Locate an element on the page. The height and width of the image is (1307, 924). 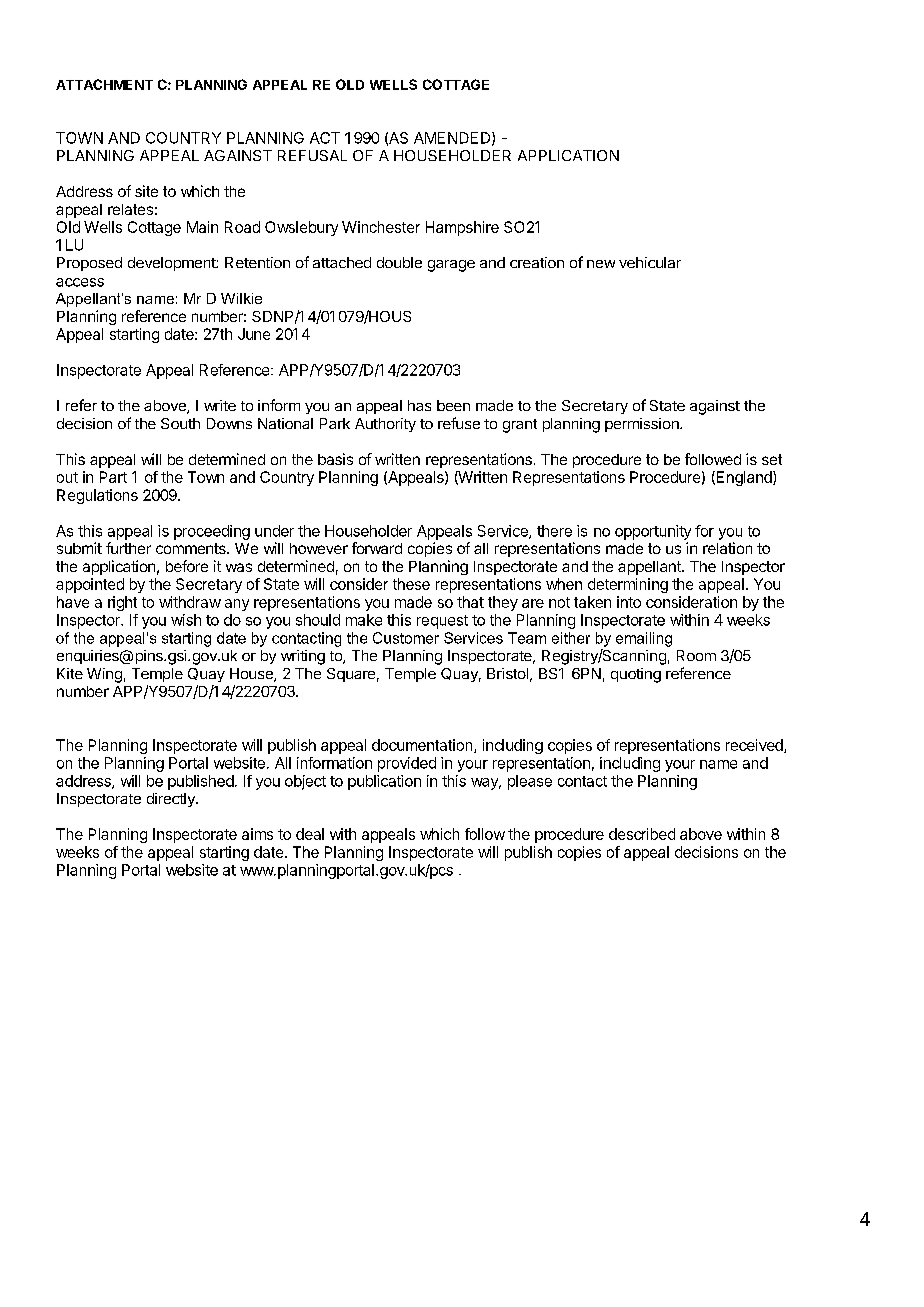
double is located at coordinates (399, 262).
